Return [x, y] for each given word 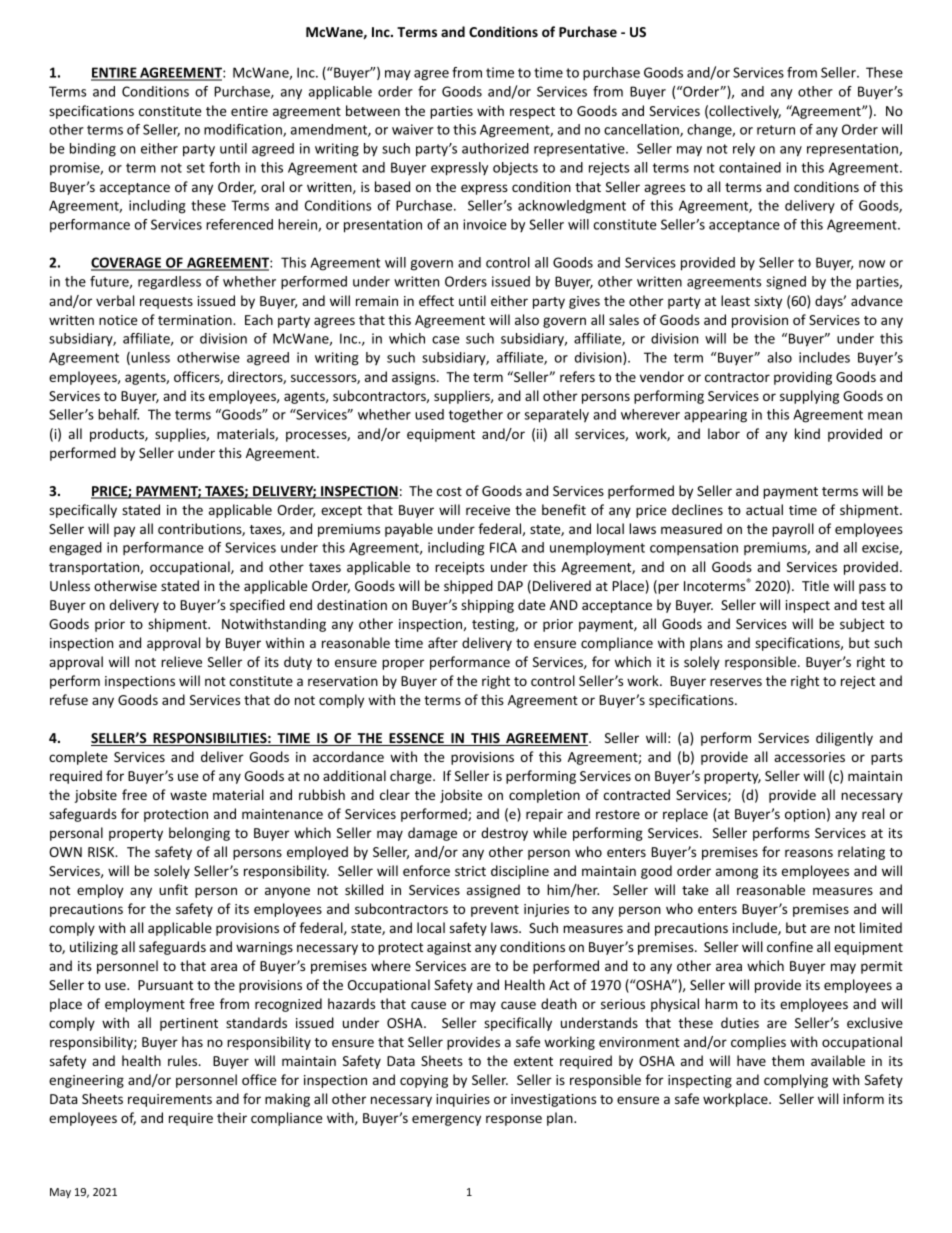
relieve [181, 661]
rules [184, 1060]
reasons [809, 853]
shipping [487, 606]
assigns [415, 378]
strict [470, 871]
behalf [118, 414]
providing [803, 378]
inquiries [463, 1100]
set [196, 168]
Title [815, 585]
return [776, 130]
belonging [199, 834]
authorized [495, 148]
